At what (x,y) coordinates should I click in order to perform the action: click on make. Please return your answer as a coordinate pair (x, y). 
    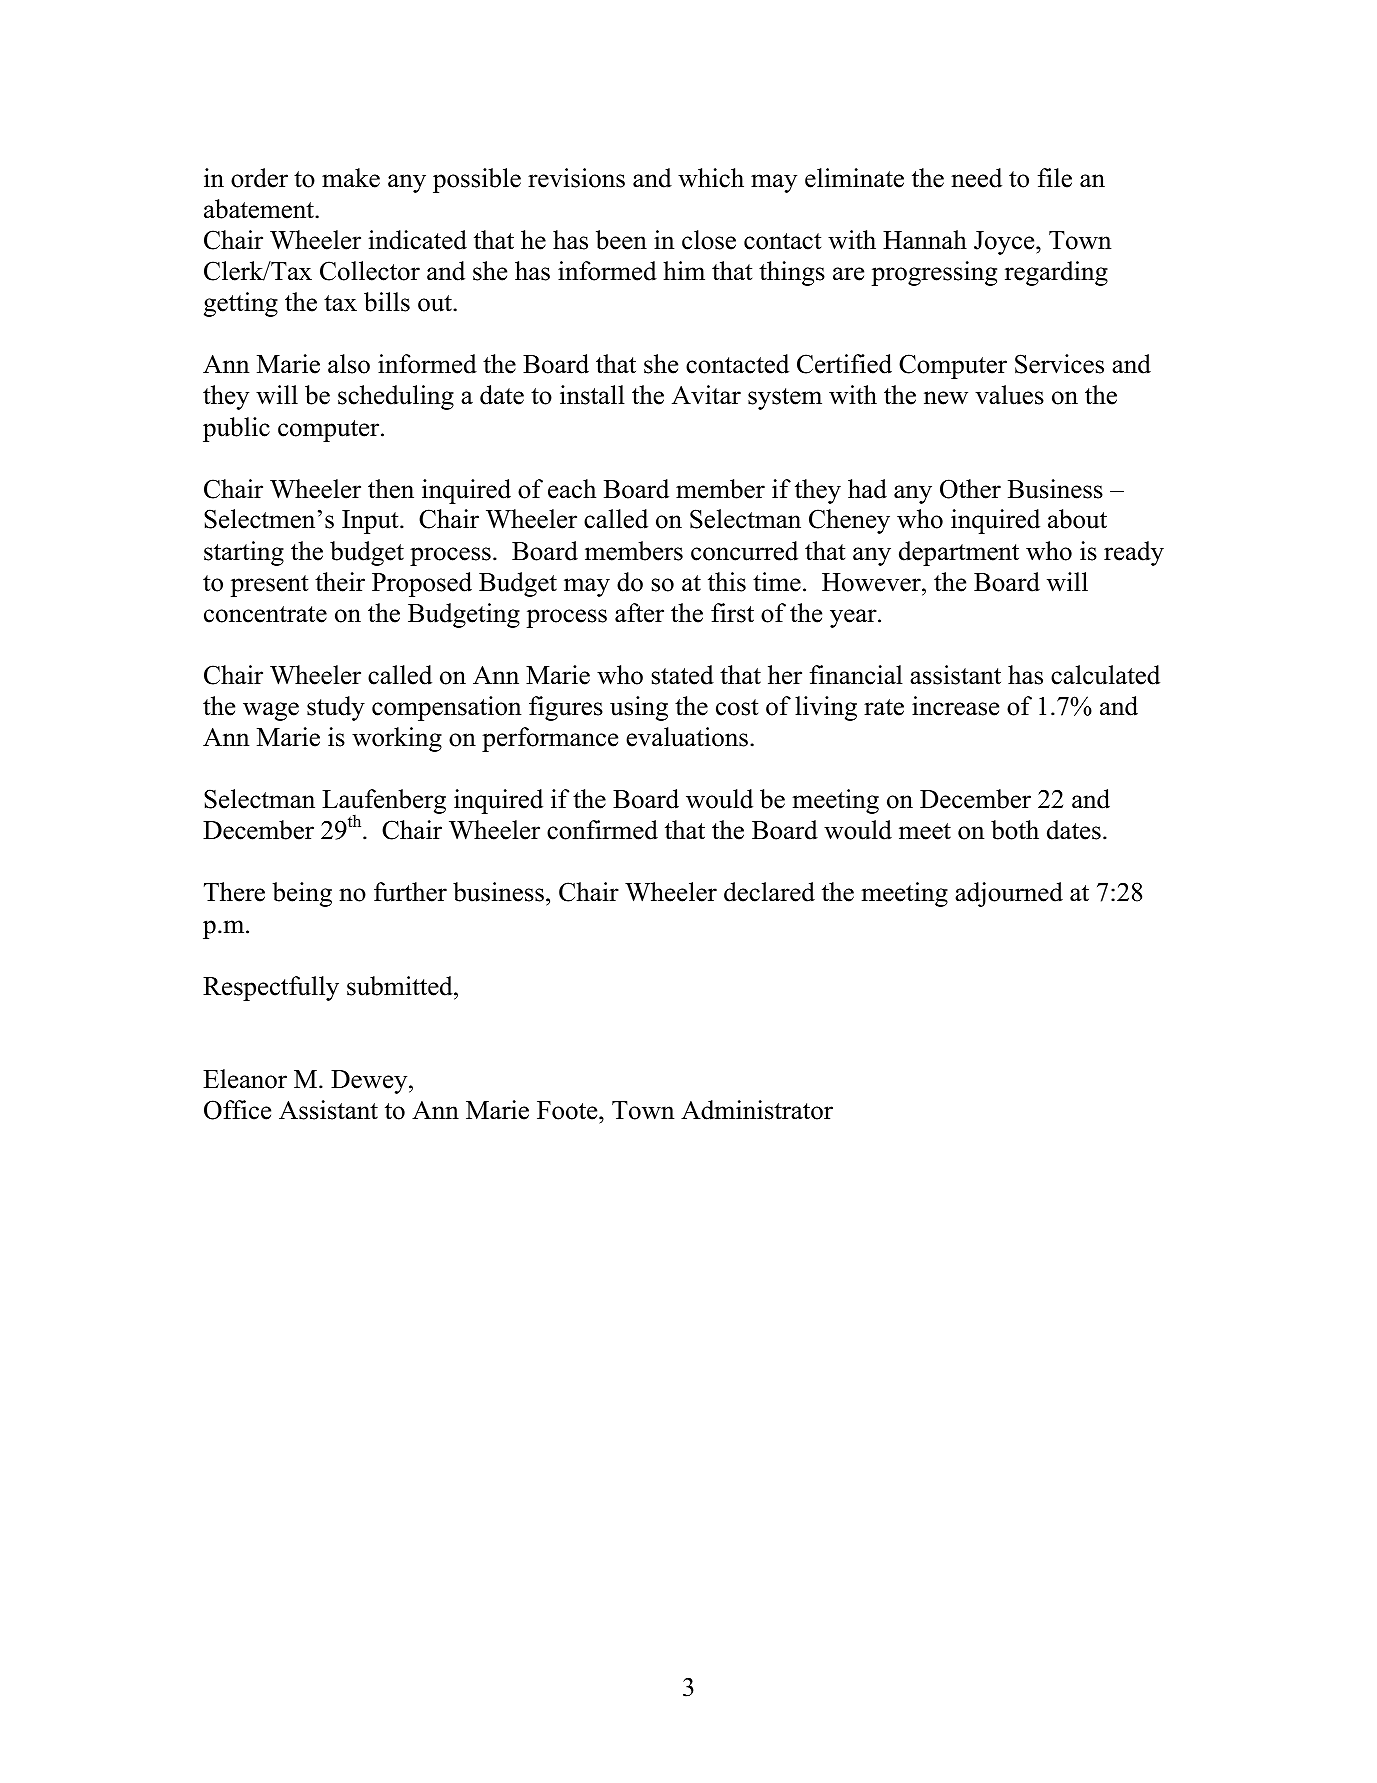
    Looking at the image, I should click on (351, 178).
